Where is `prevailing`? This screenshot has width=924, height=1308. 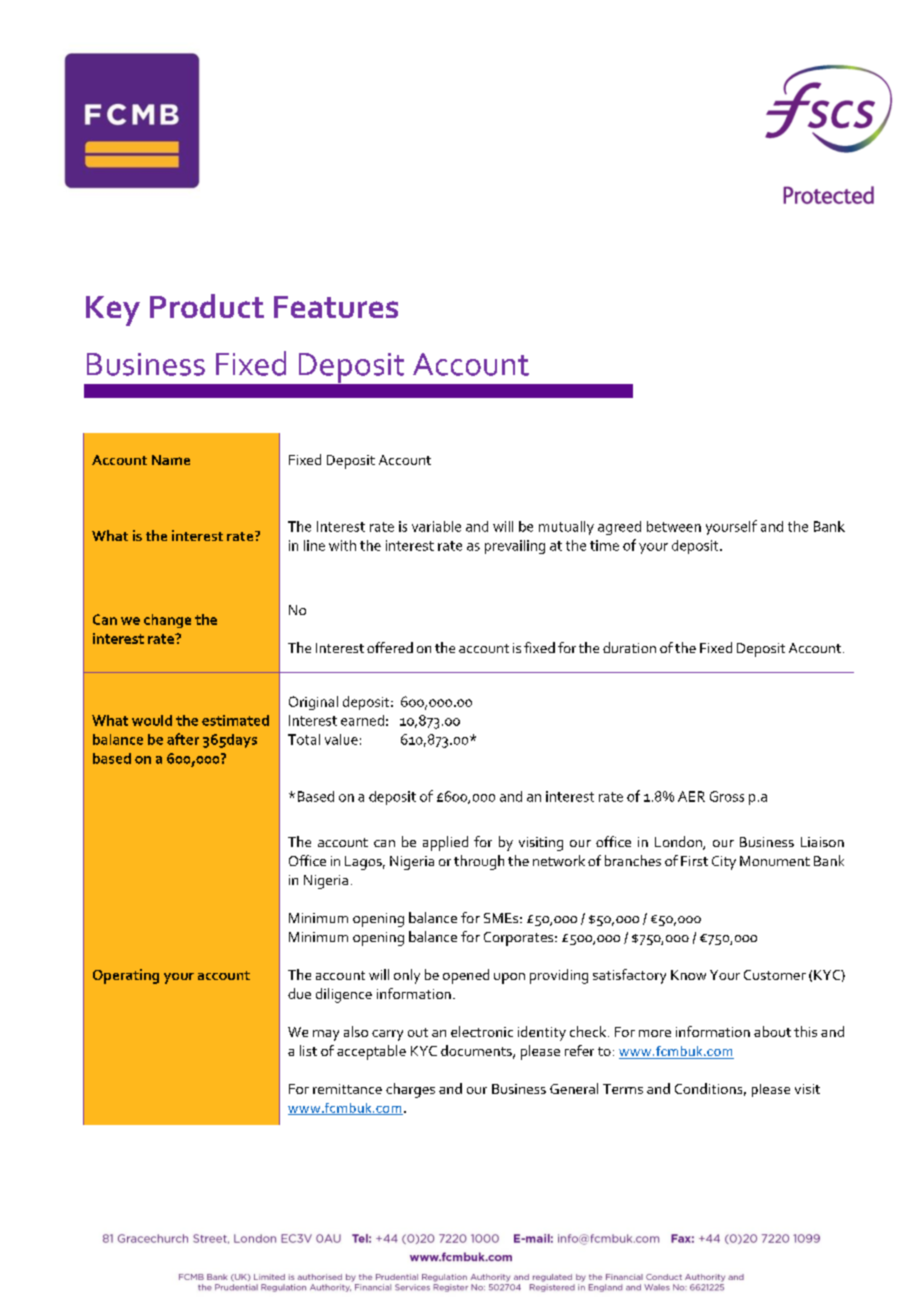 prevailing is located at coordinates (515, 547).
